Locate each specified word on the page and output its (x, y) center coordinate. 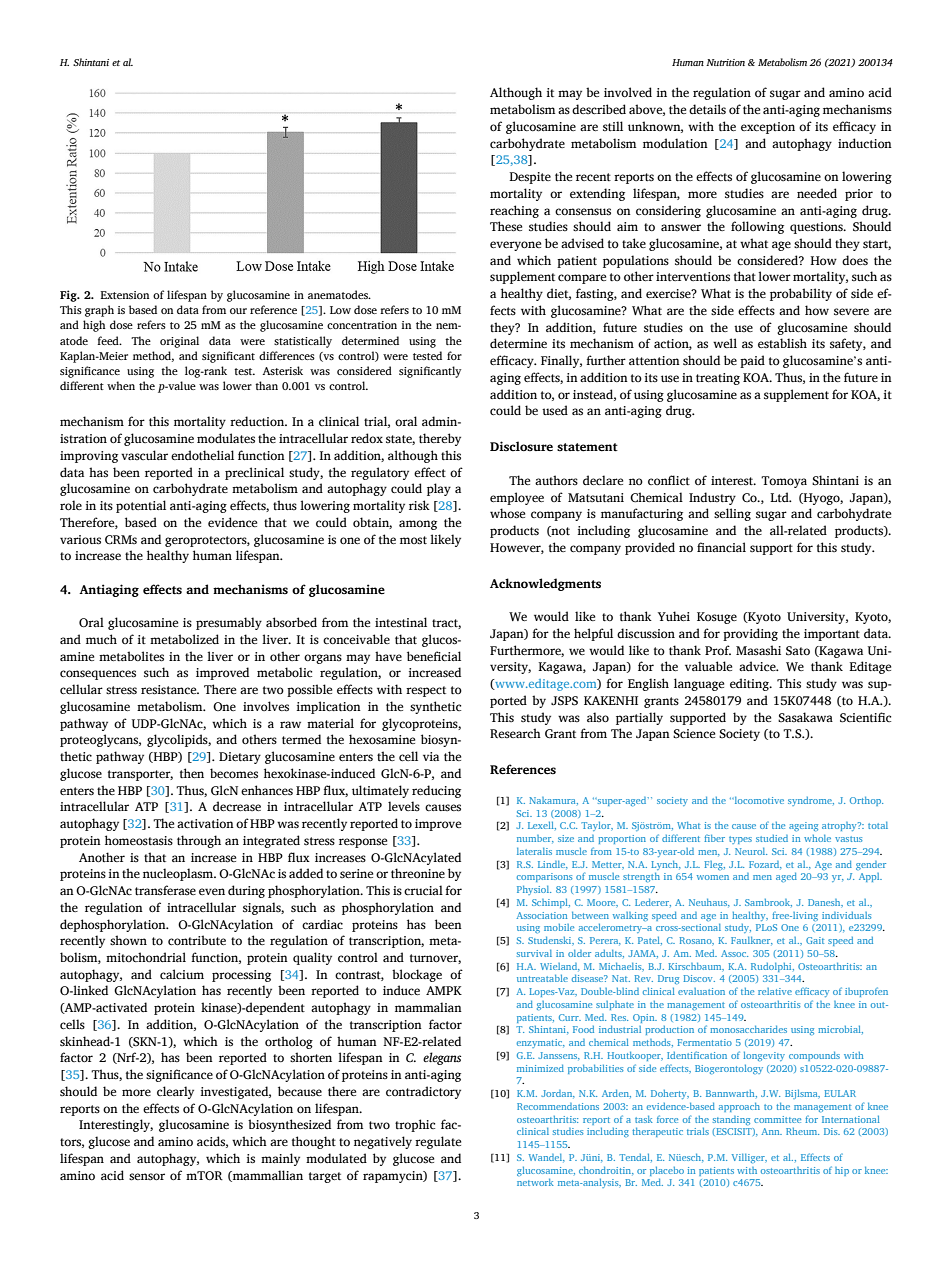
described (599, 109)
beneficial (434, 656)
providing (750, 634)
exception (768, 128)
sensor (147, 1177)
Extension (124, 295)
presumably (229, 623)
